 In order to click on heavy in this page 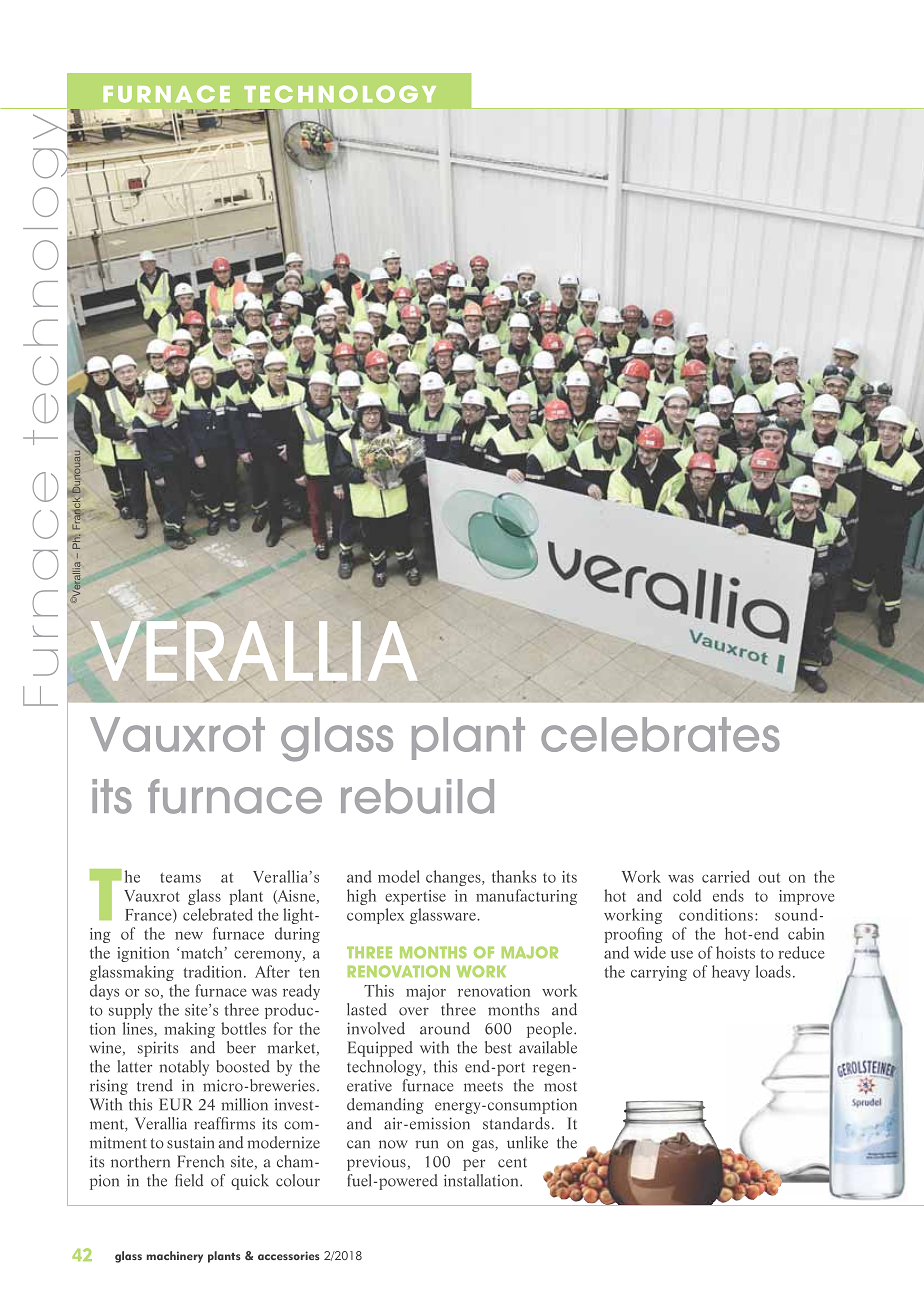, I will do `click(731, 973)`.
